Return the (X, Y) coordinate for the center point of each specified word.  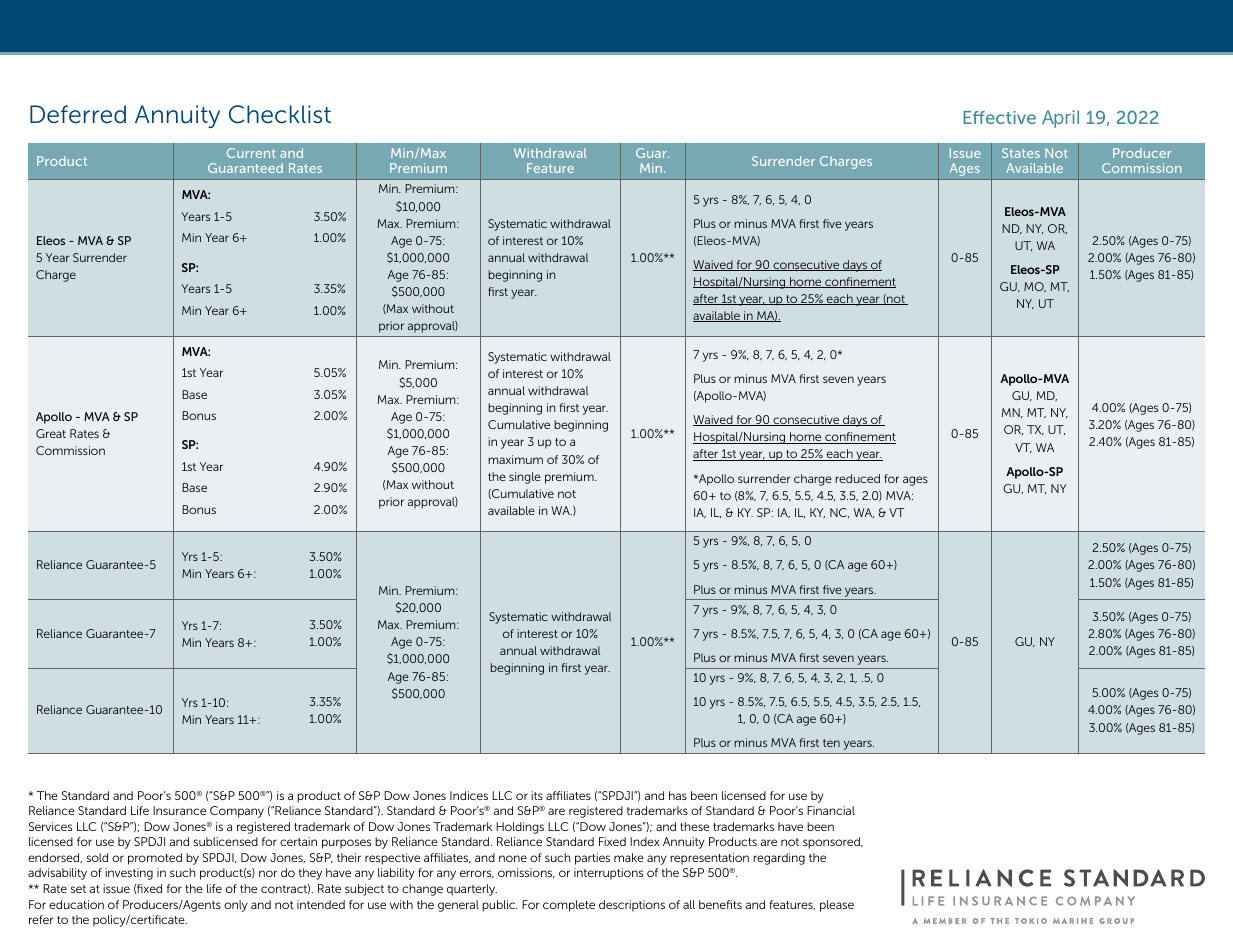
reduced (857, 478)
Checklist (280, 114)
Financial (831, 810)
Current (251, 153)
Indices (469, 795)
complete (569, 906)
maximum (515, 459)
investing (129, 874)
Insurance (179, 810)
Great (51, 433)
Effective (999, 117)
